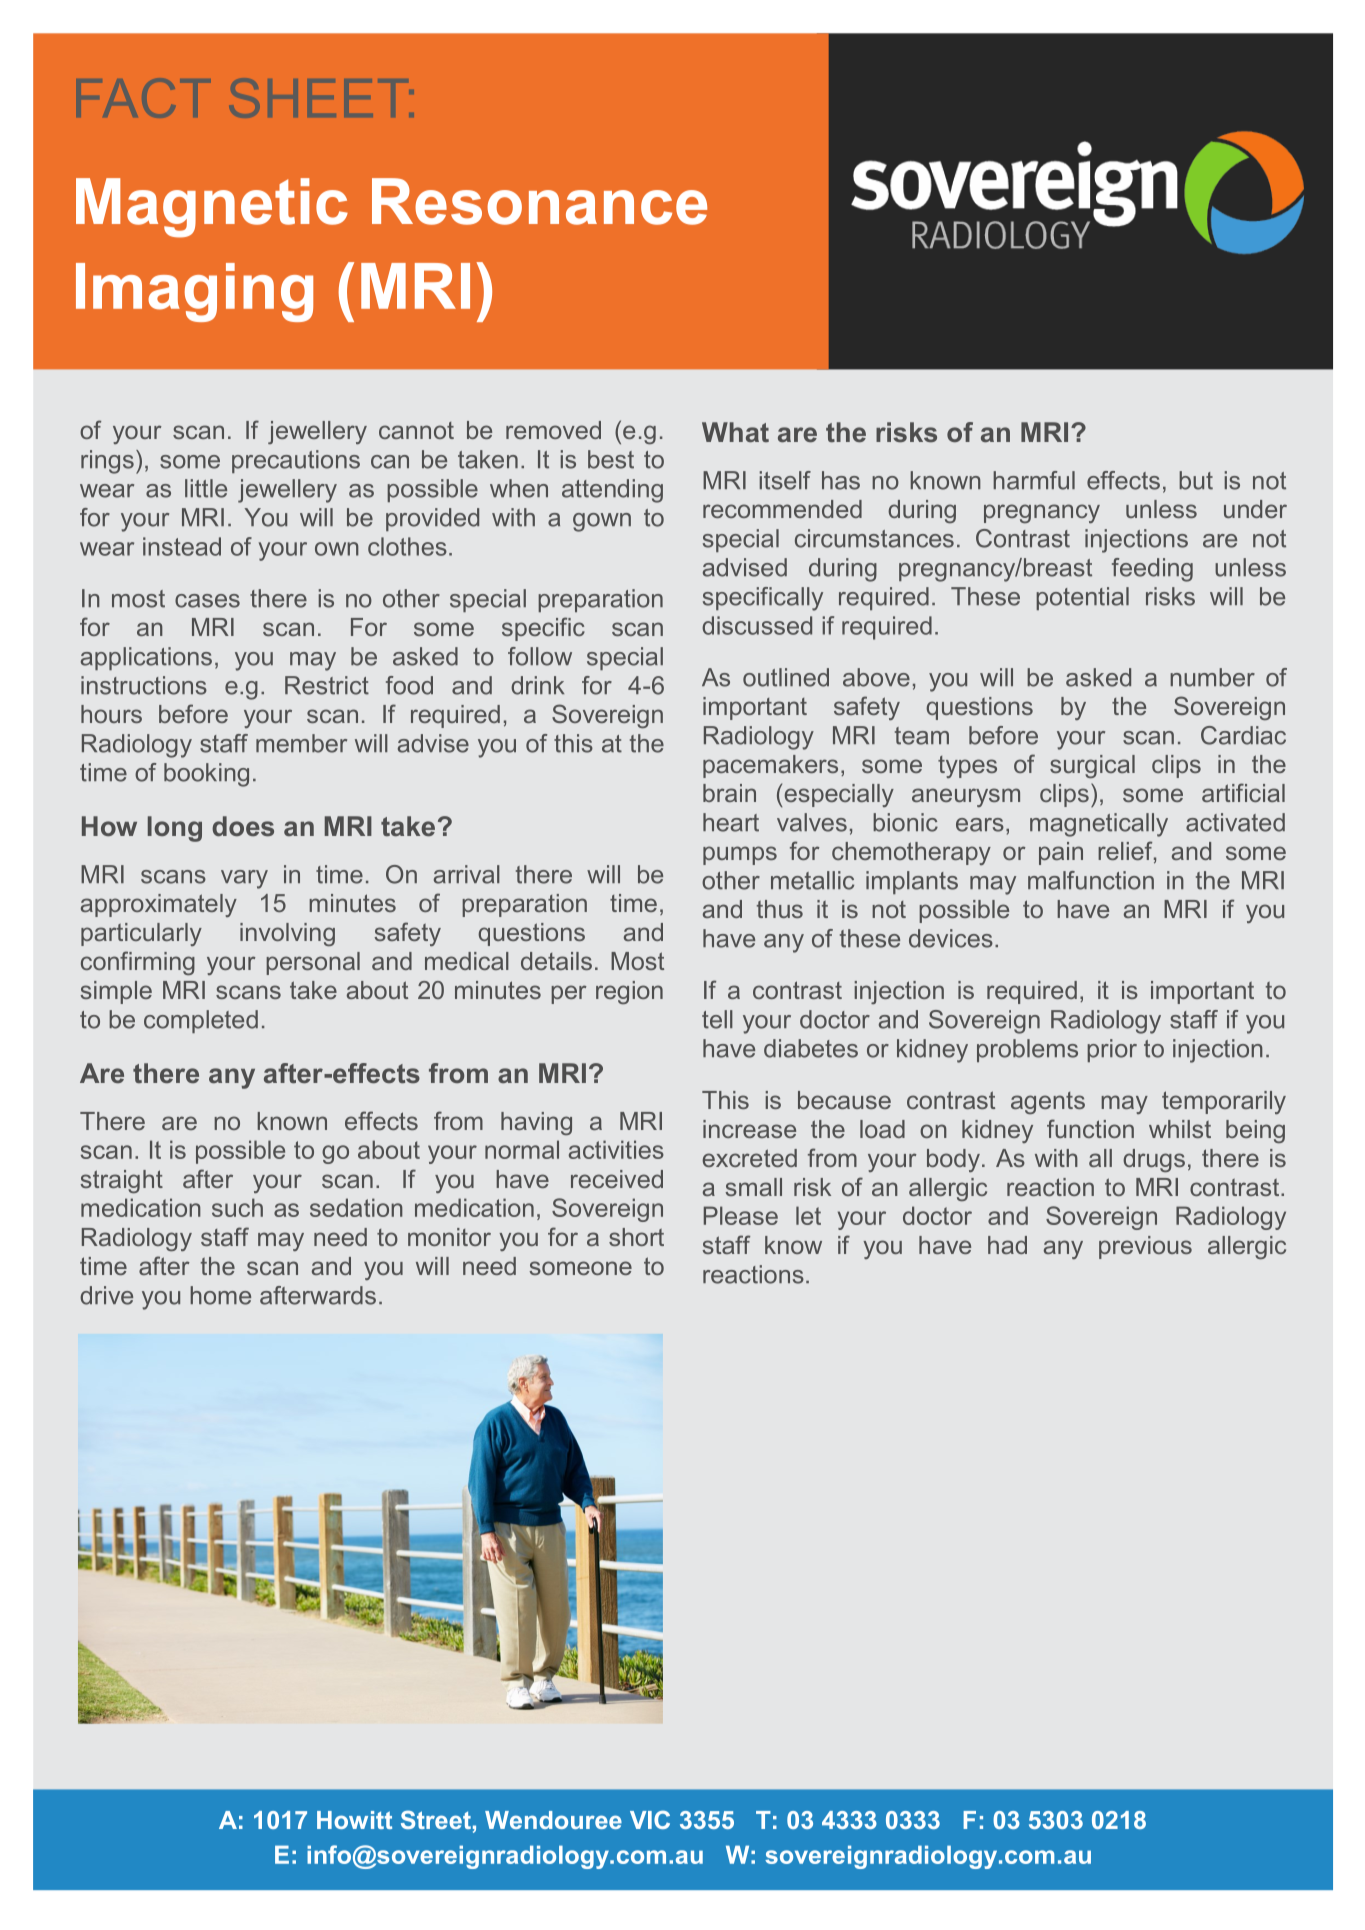  I want to click on potential, so click(1082, 598).
